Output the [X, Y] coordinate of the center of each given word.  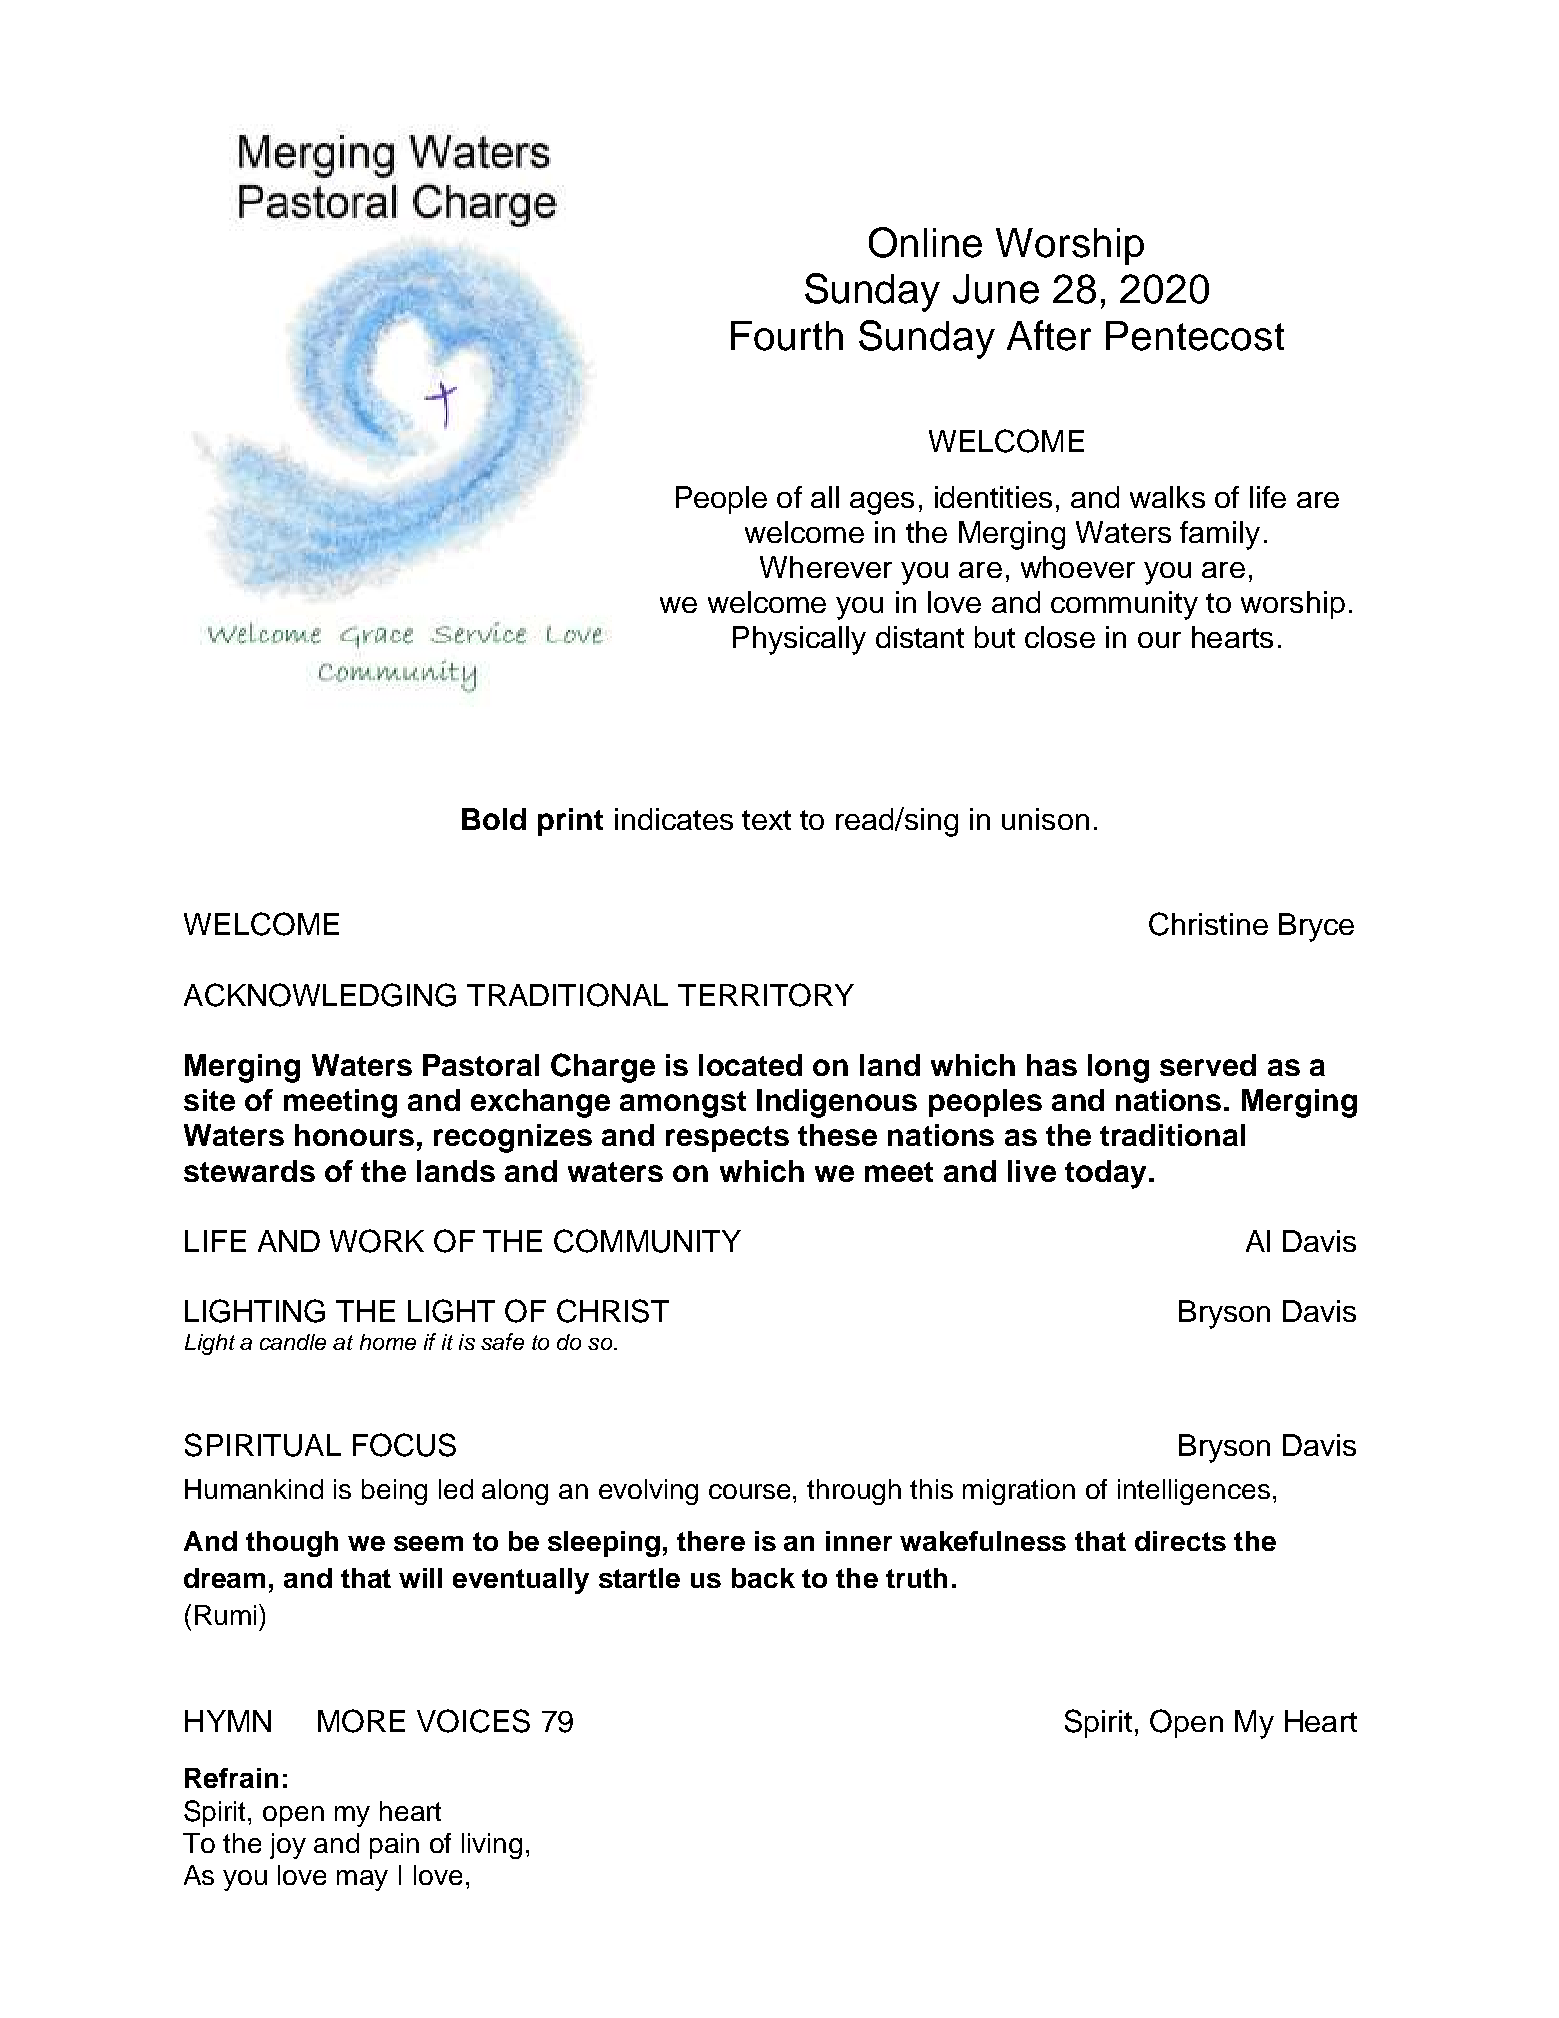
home [388, 1342]
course [751, 1491]
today [1105, 1174]
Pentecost [1195, 336]
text [766, 820]
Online [925, 242]
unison [1045, 819]
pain [394, 1846]
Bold [494, 819]
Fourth [787, 336]
